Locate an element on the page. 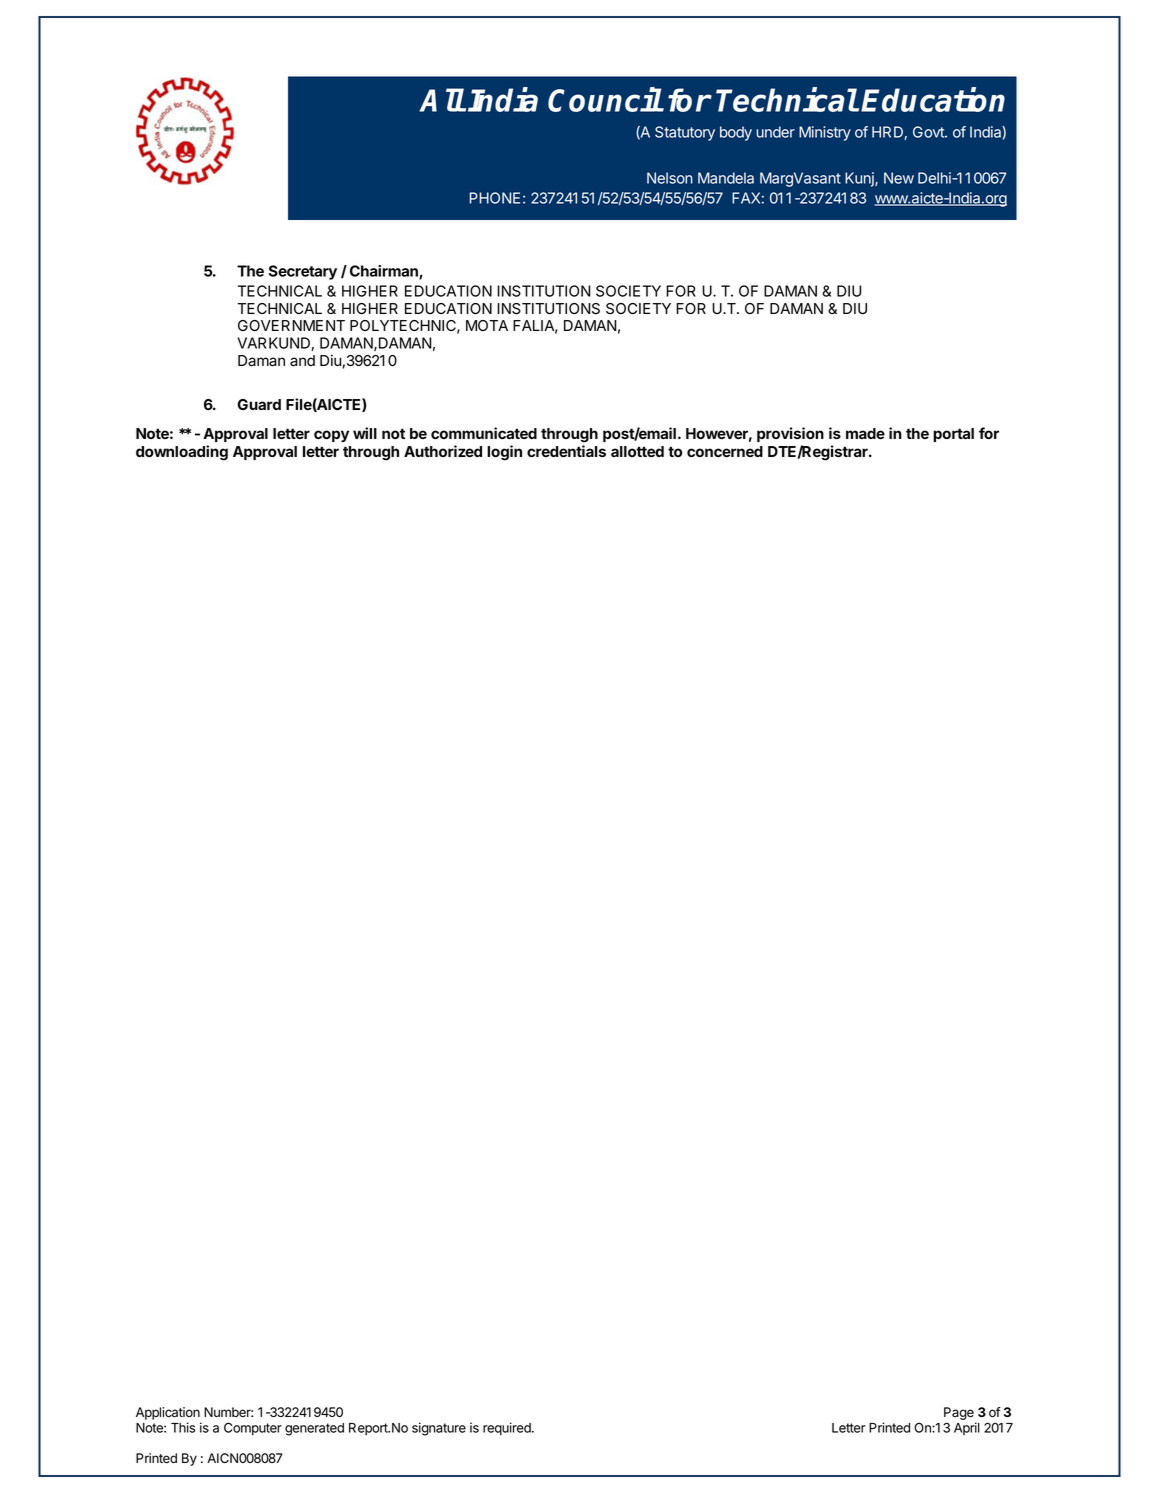 The image size is (1152, 1490). Application is located at coordinates (168, 1413).
